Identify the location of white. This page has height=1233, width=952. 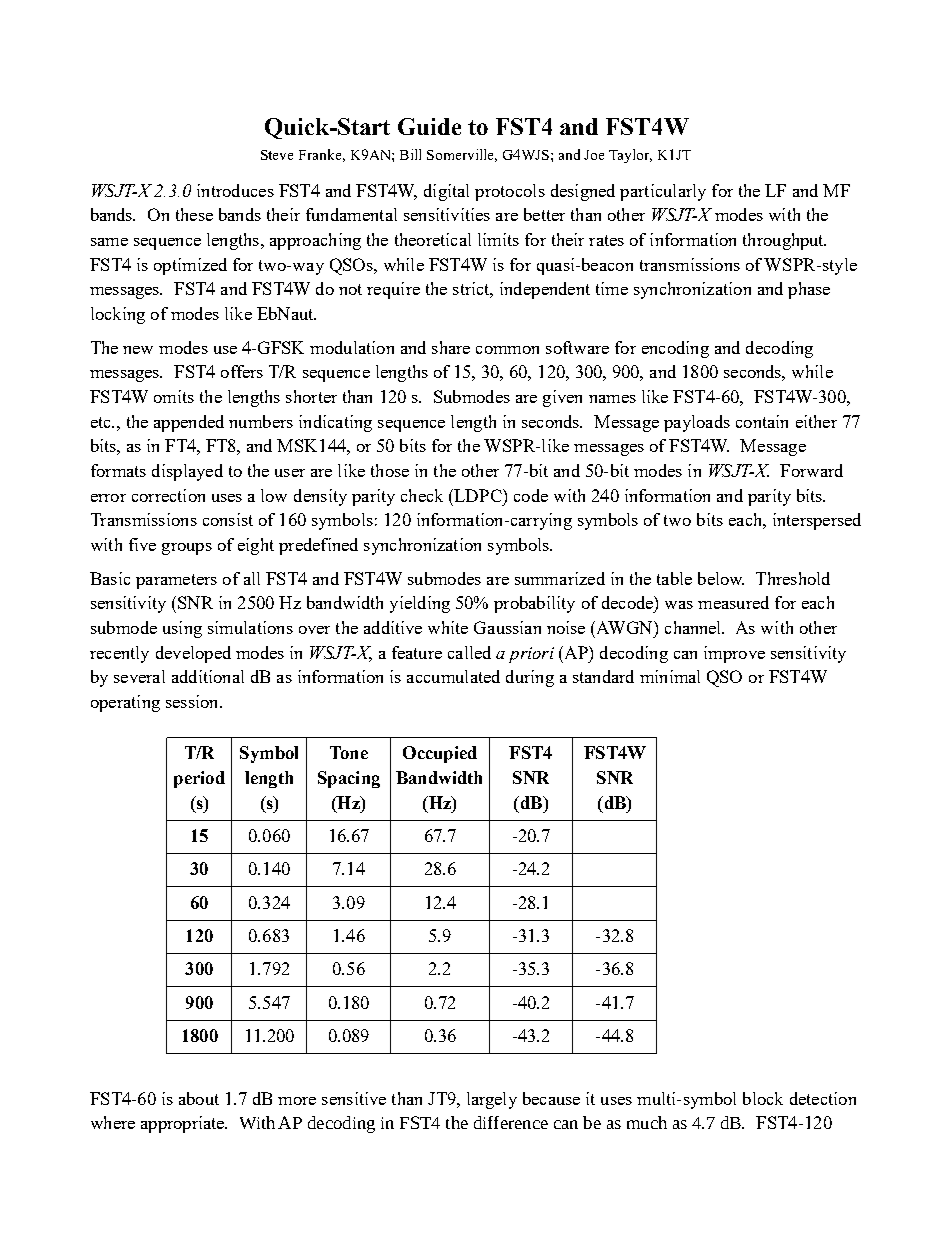
(448, 627).
